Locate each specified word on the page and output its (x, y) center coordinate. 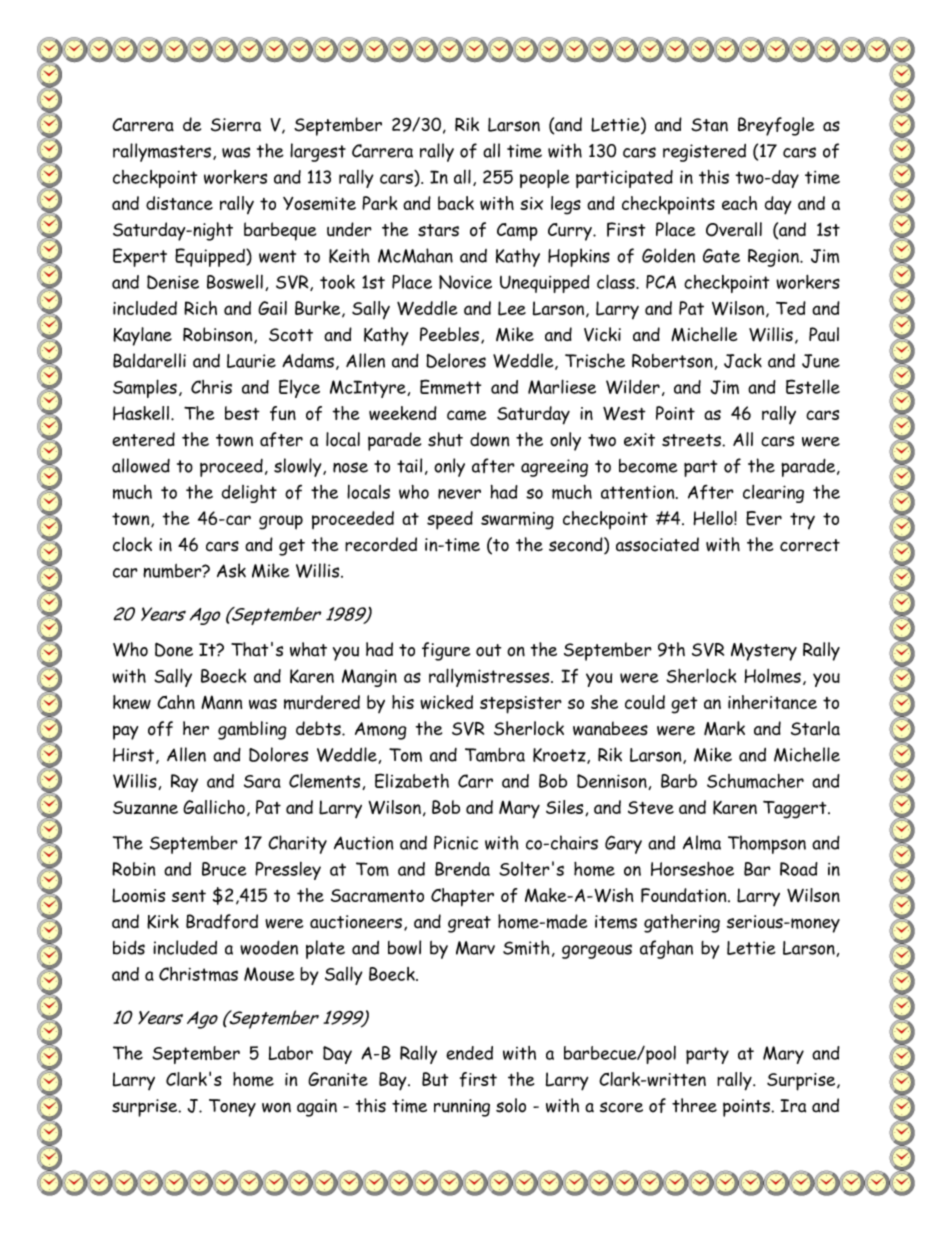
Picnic (456, 842)
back (456, 203)
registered (704, 153)
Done (174, 649)
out (488, 650)
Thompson (767, 844)
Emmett (450, 386)
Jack (743, 360)
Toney (232, 1108)
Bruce (224, 869)
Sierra (236, 125)
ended (469, 1053)
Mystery (764, 652)
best (242, 413)
